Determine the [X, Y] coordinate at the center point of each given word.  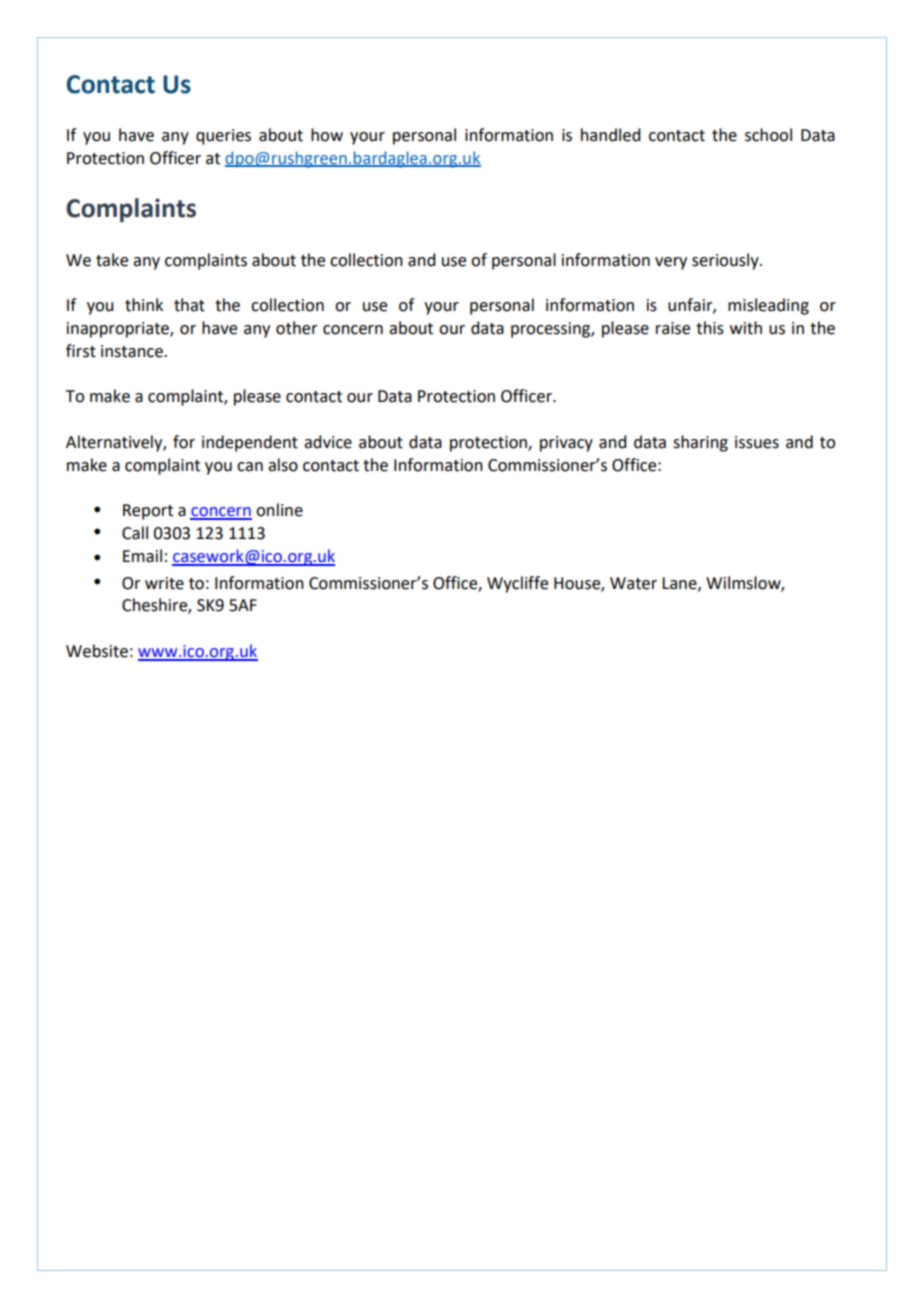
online [279, 510]
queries [223, 137]
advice [328, 442]
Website [97, 651]
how [327, 135]
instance [133, 351]
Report [148, 512]
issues [757, 442]
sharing [700, 443]
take [112, 260]
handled [610, 135]
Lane [680, 584]
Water [633, 583]
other [297, 328]
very [671, 263]
